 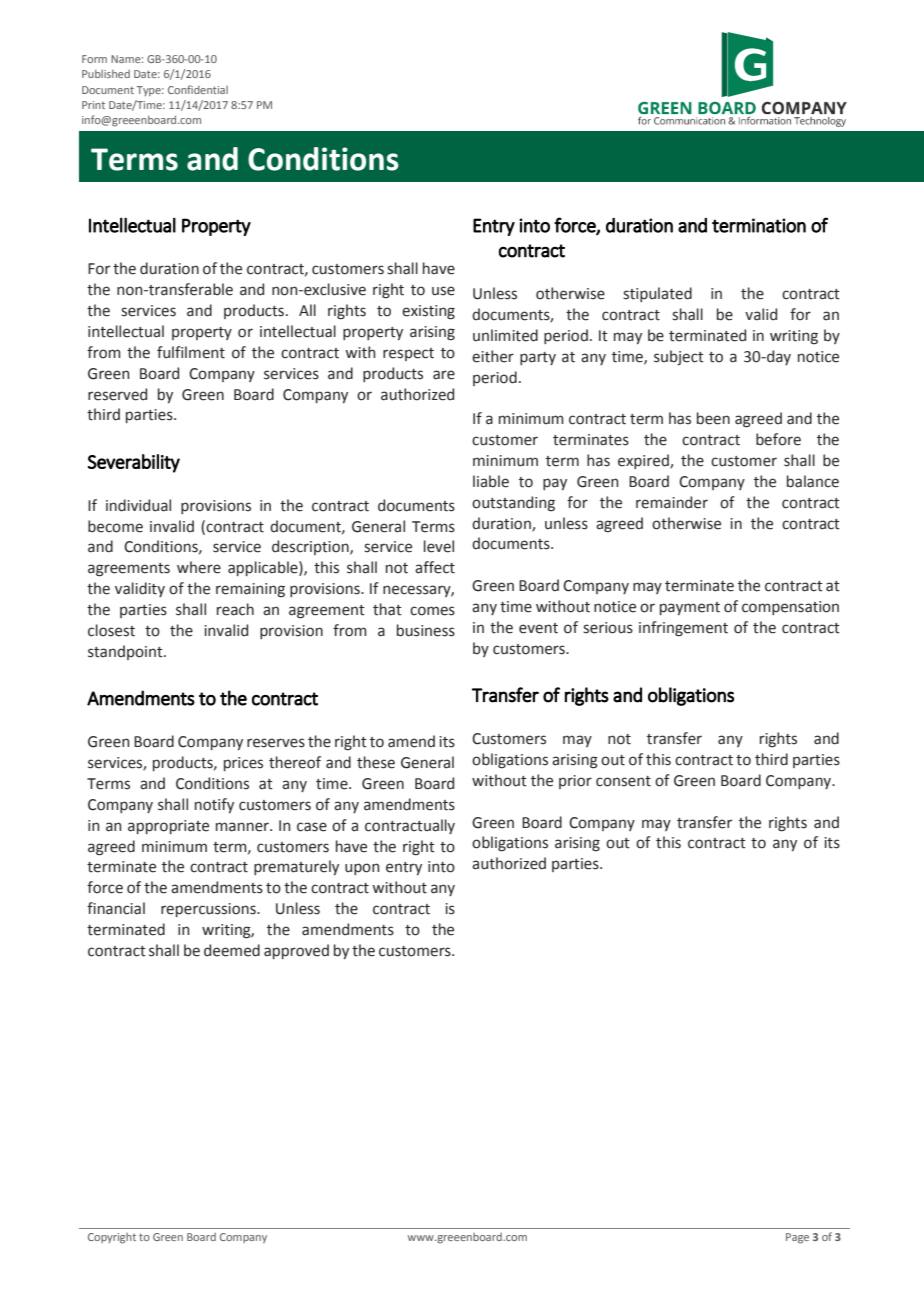 What do you see at coordinates (126, 652) in the document?
I see `standpoint` at bounding box center [126, 652].
